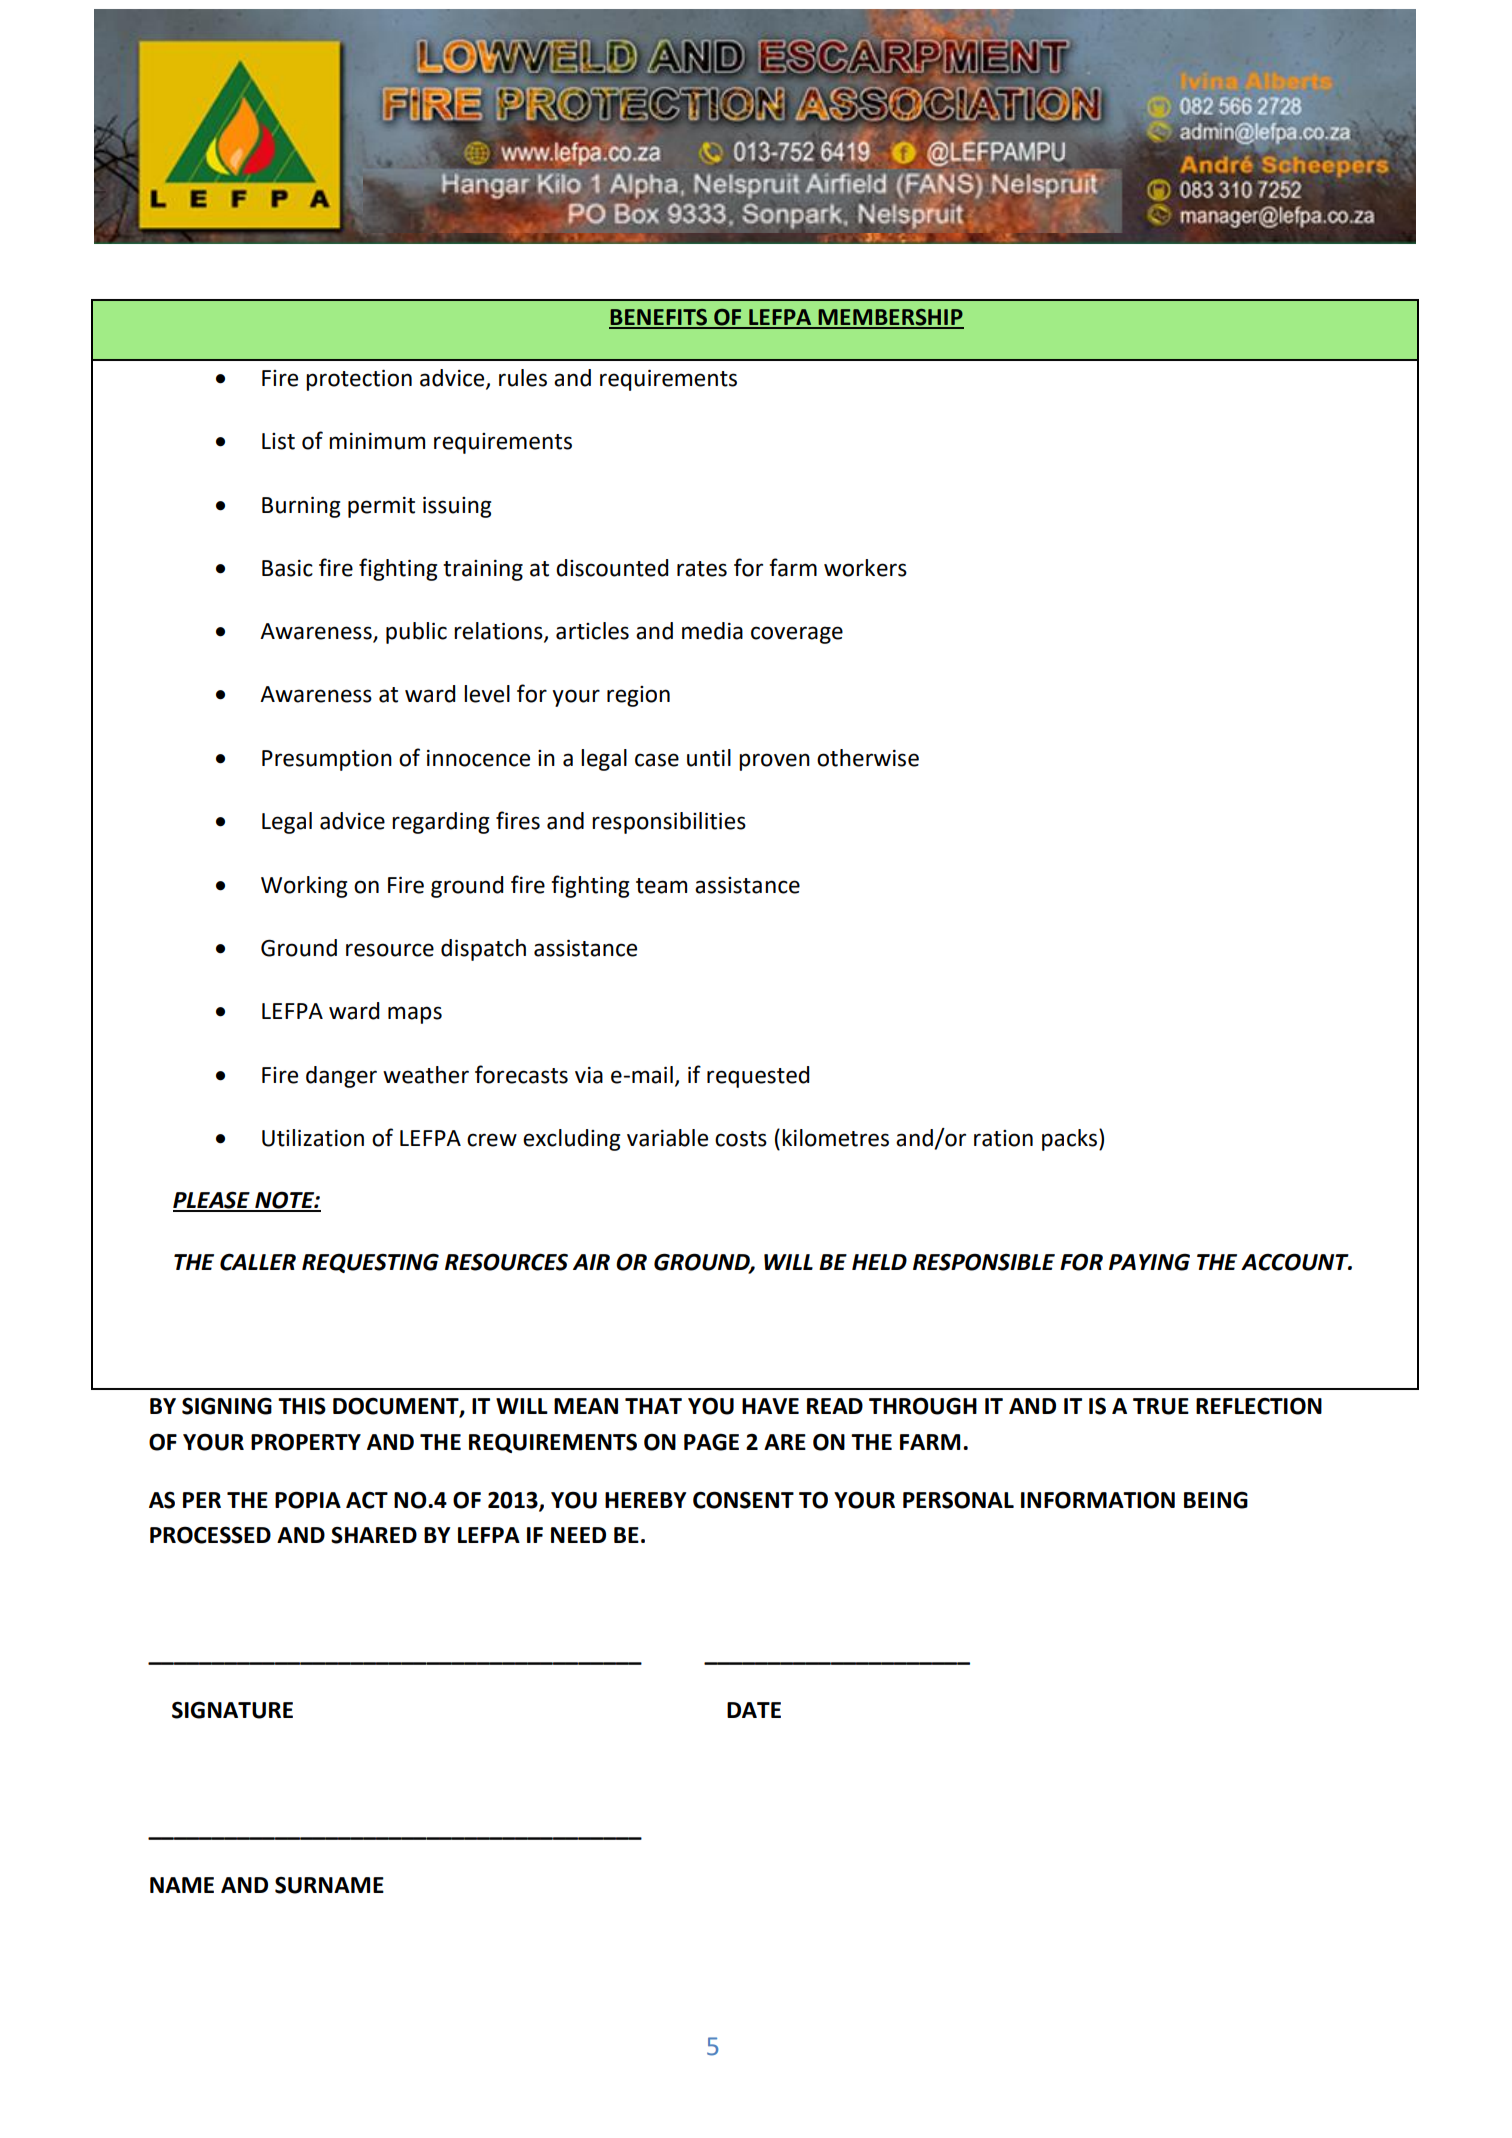 This screenshot has height=2138, width=1512. What do you see at coordinates (415, 1015) in the screenshot?
I see `maps` at bounding box center [415, 1015].
